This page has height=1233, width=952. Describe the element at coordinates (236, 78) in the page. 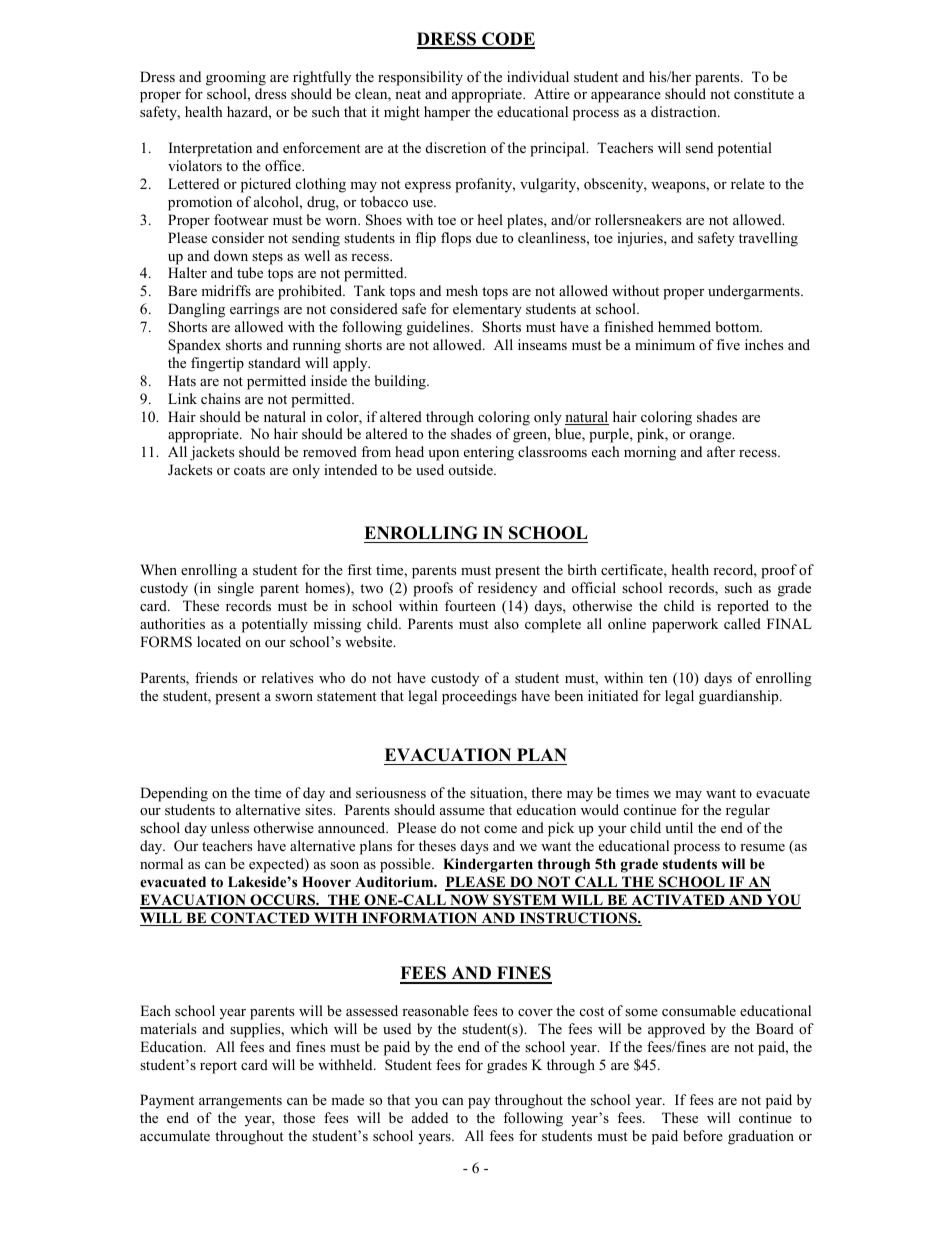

I see `grooming` at that location.
